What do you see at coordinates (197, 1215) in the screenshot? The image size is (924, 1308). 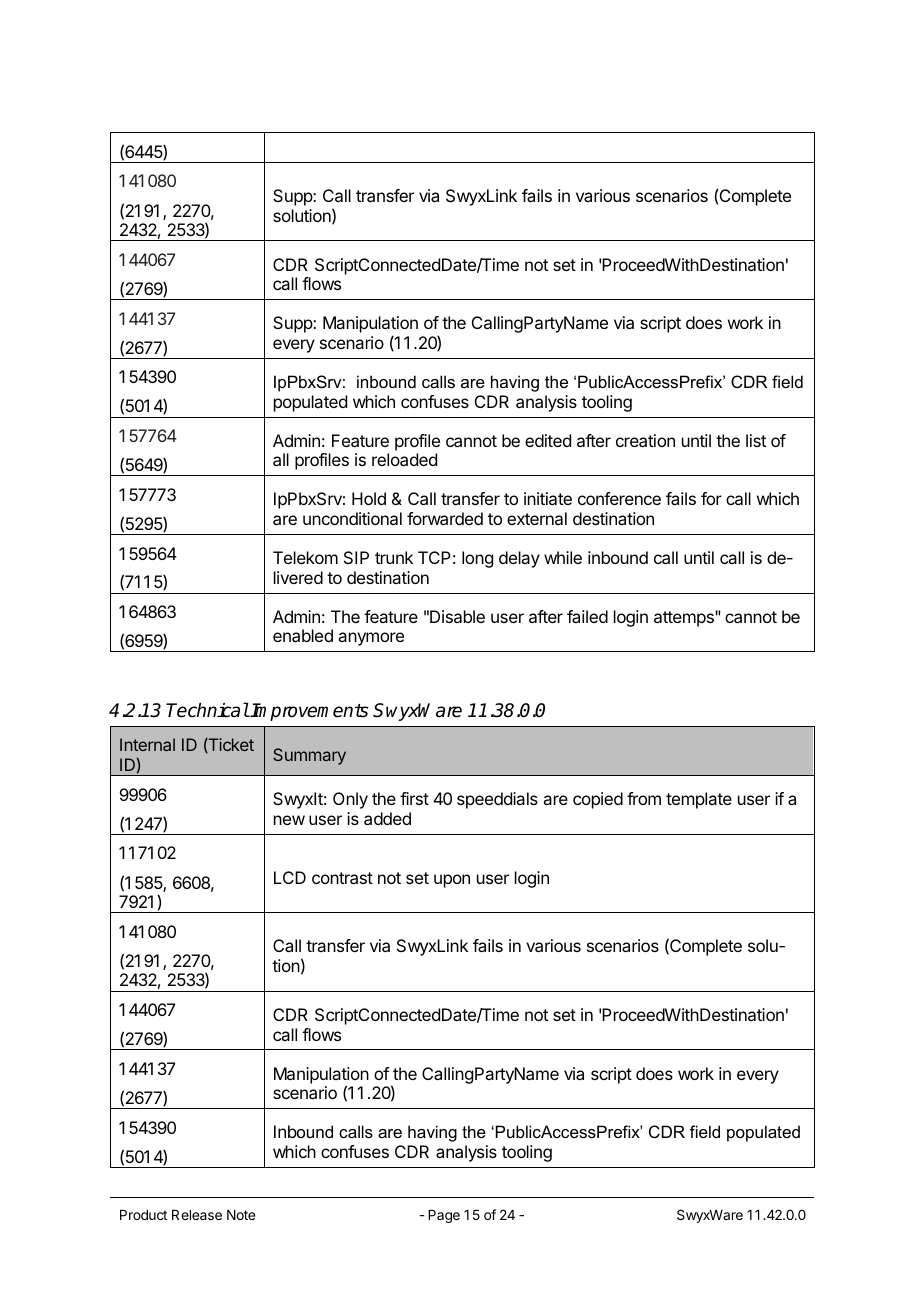 I see `Release` at bounding box center [197, 1215].
